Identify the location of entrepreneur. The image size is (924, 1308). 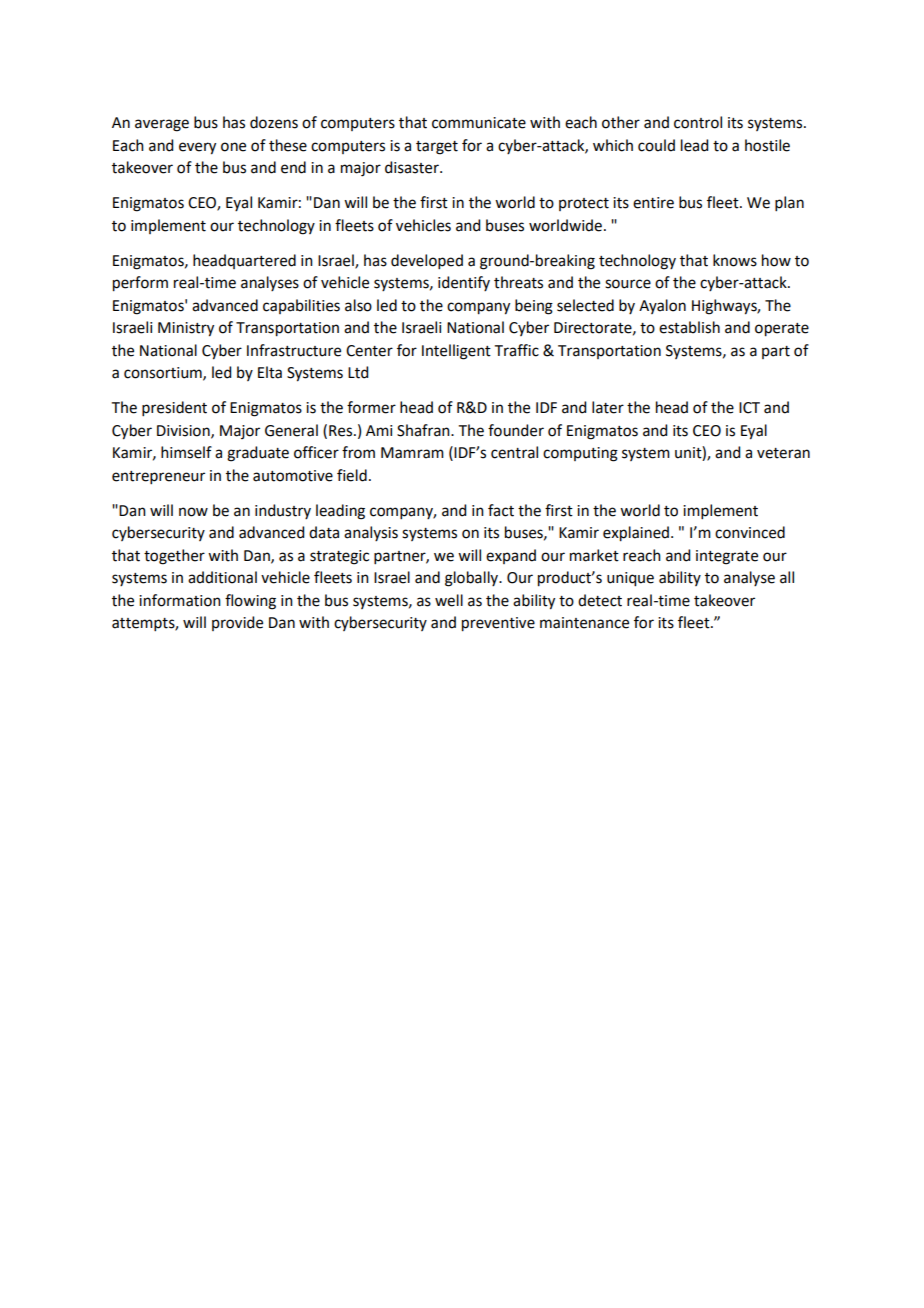
(158, 477).
